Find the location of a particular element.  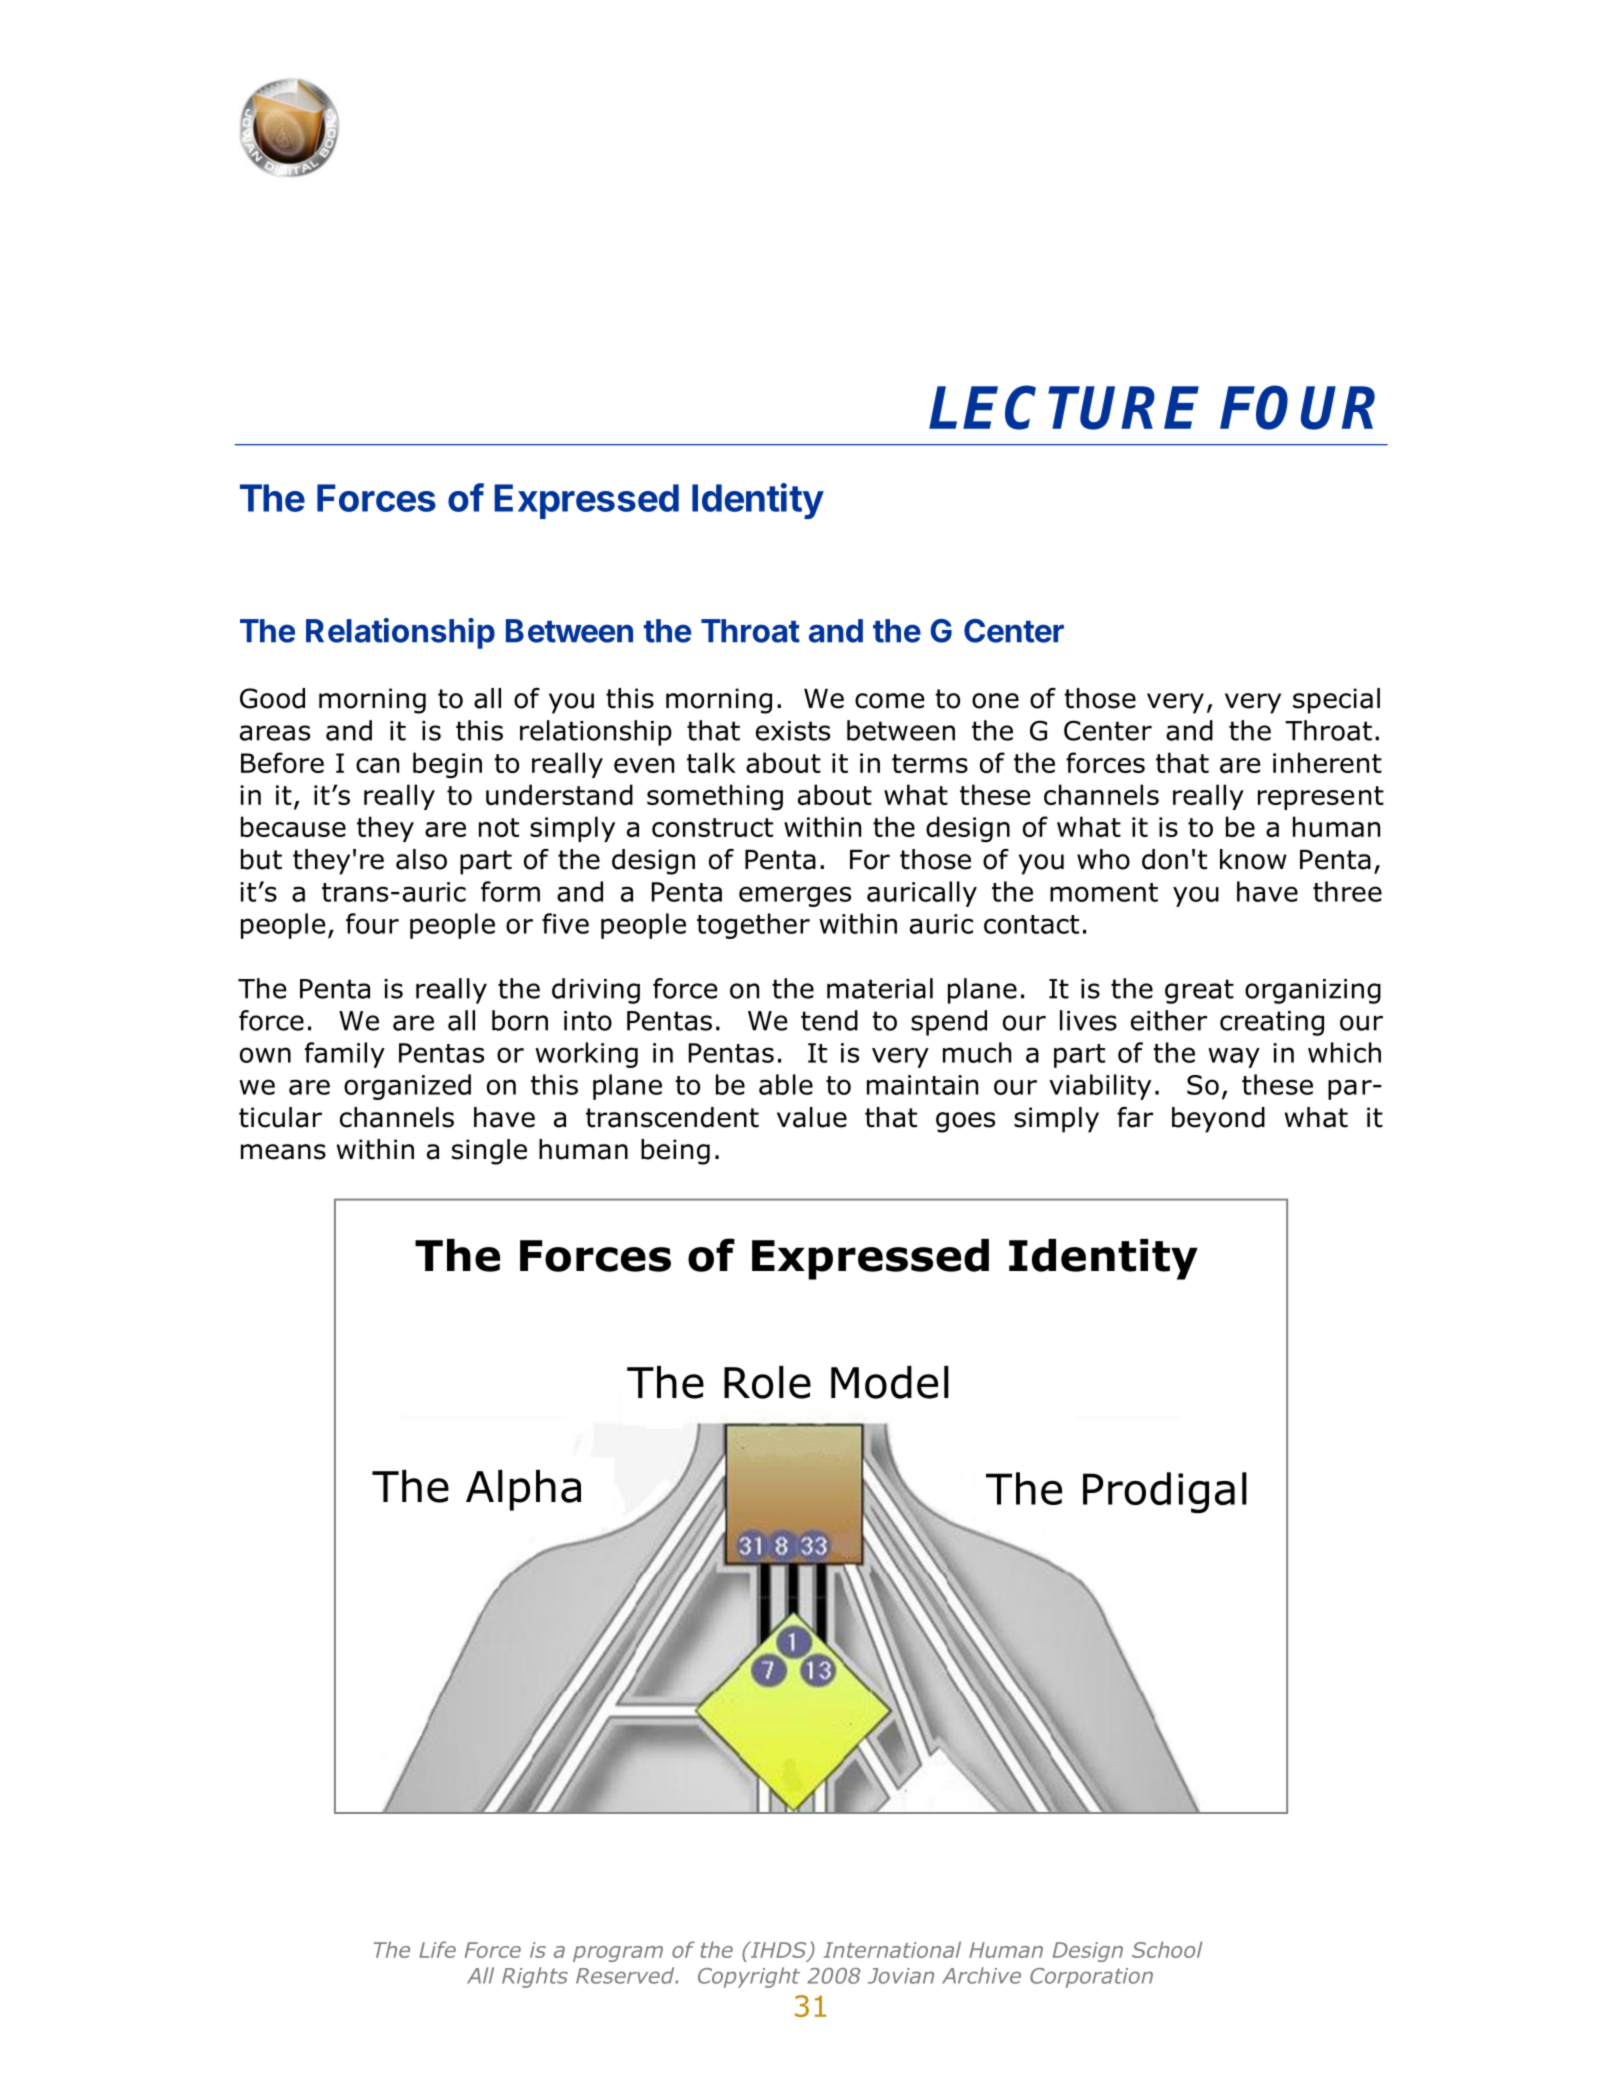

special is located at coordinates (1336, 701).
